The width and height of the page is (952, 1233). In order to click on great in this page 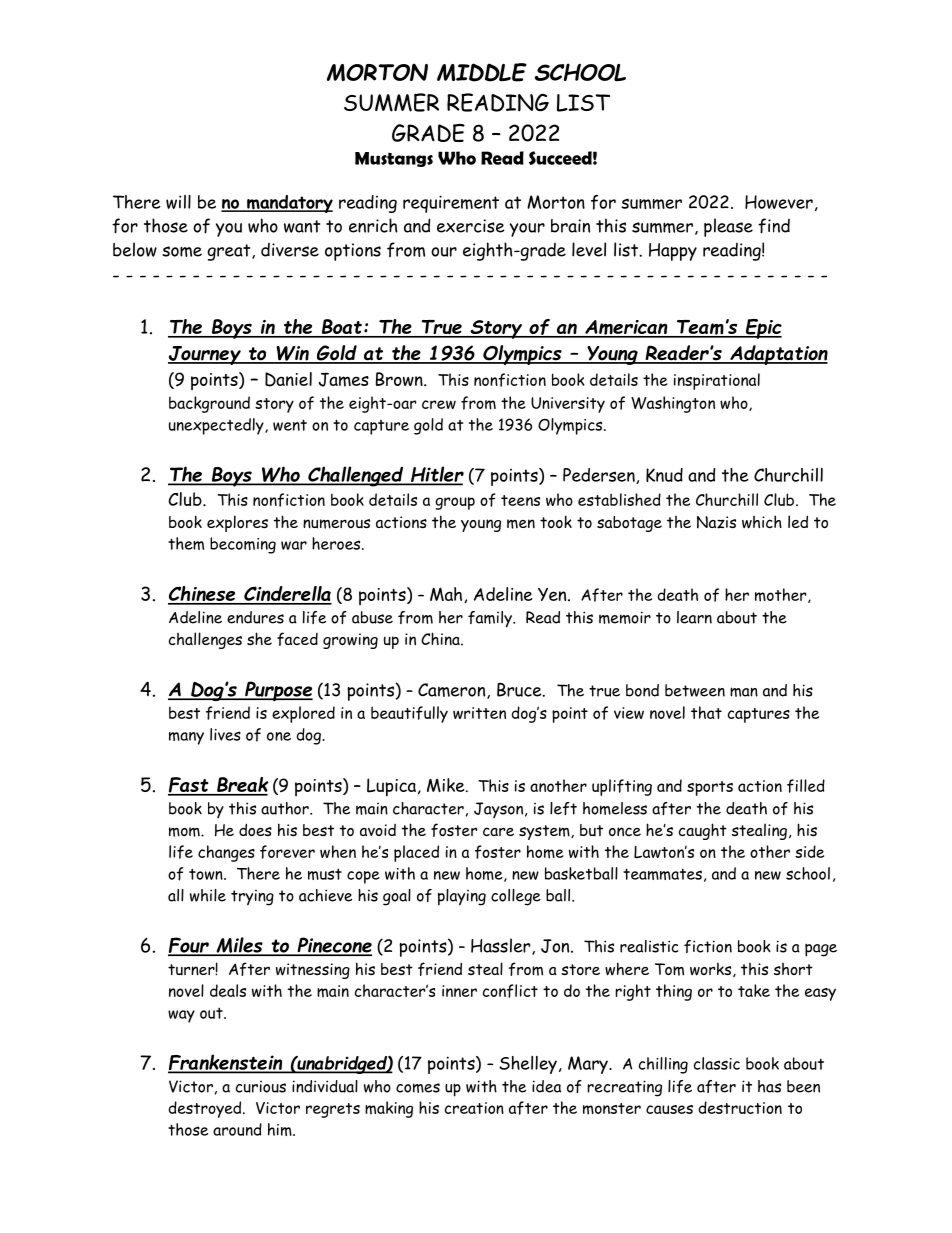, I will do `click(230, 252)`.
